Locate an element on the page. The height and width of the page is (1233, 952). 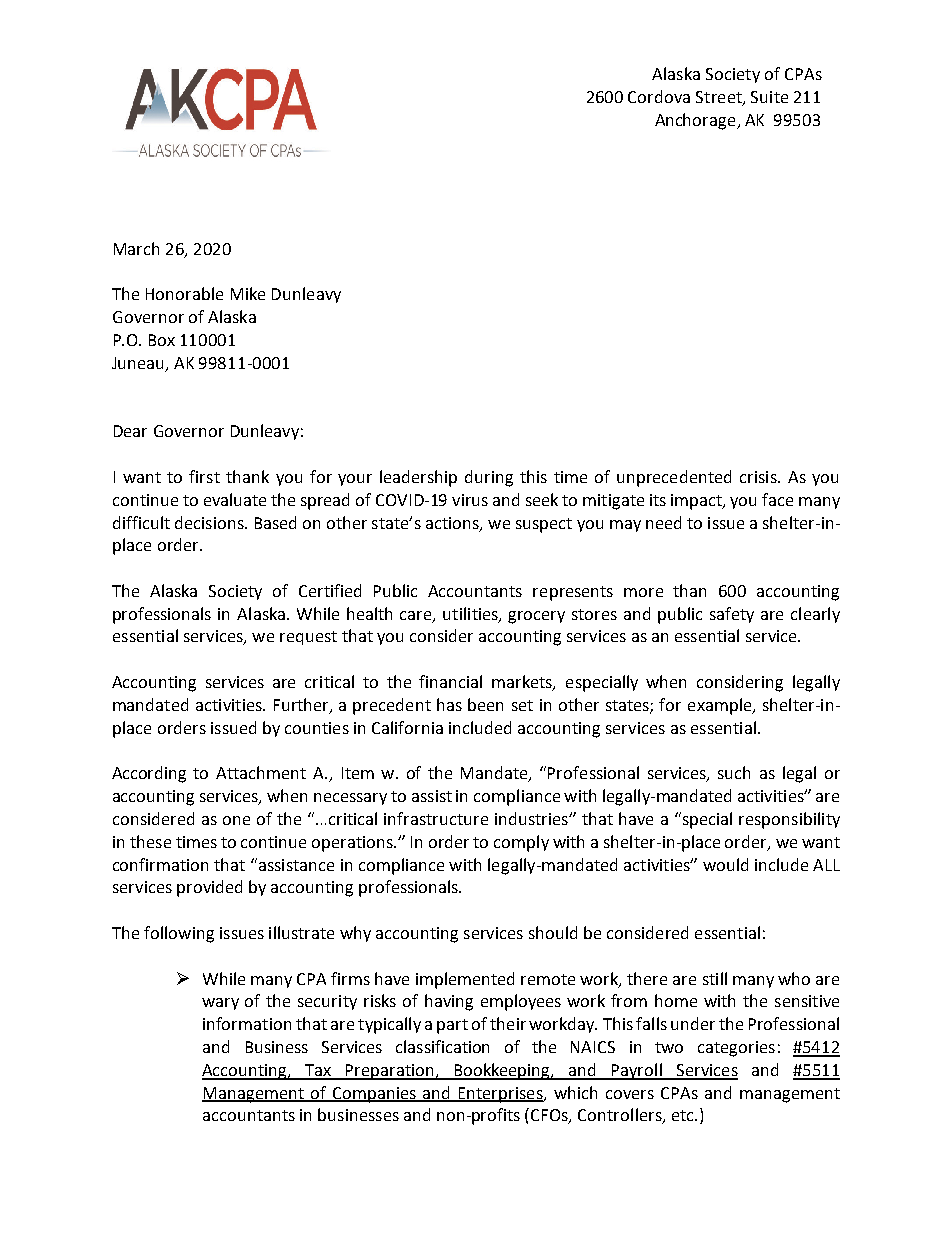
Anchorage is located at coordinates (696, 121).
